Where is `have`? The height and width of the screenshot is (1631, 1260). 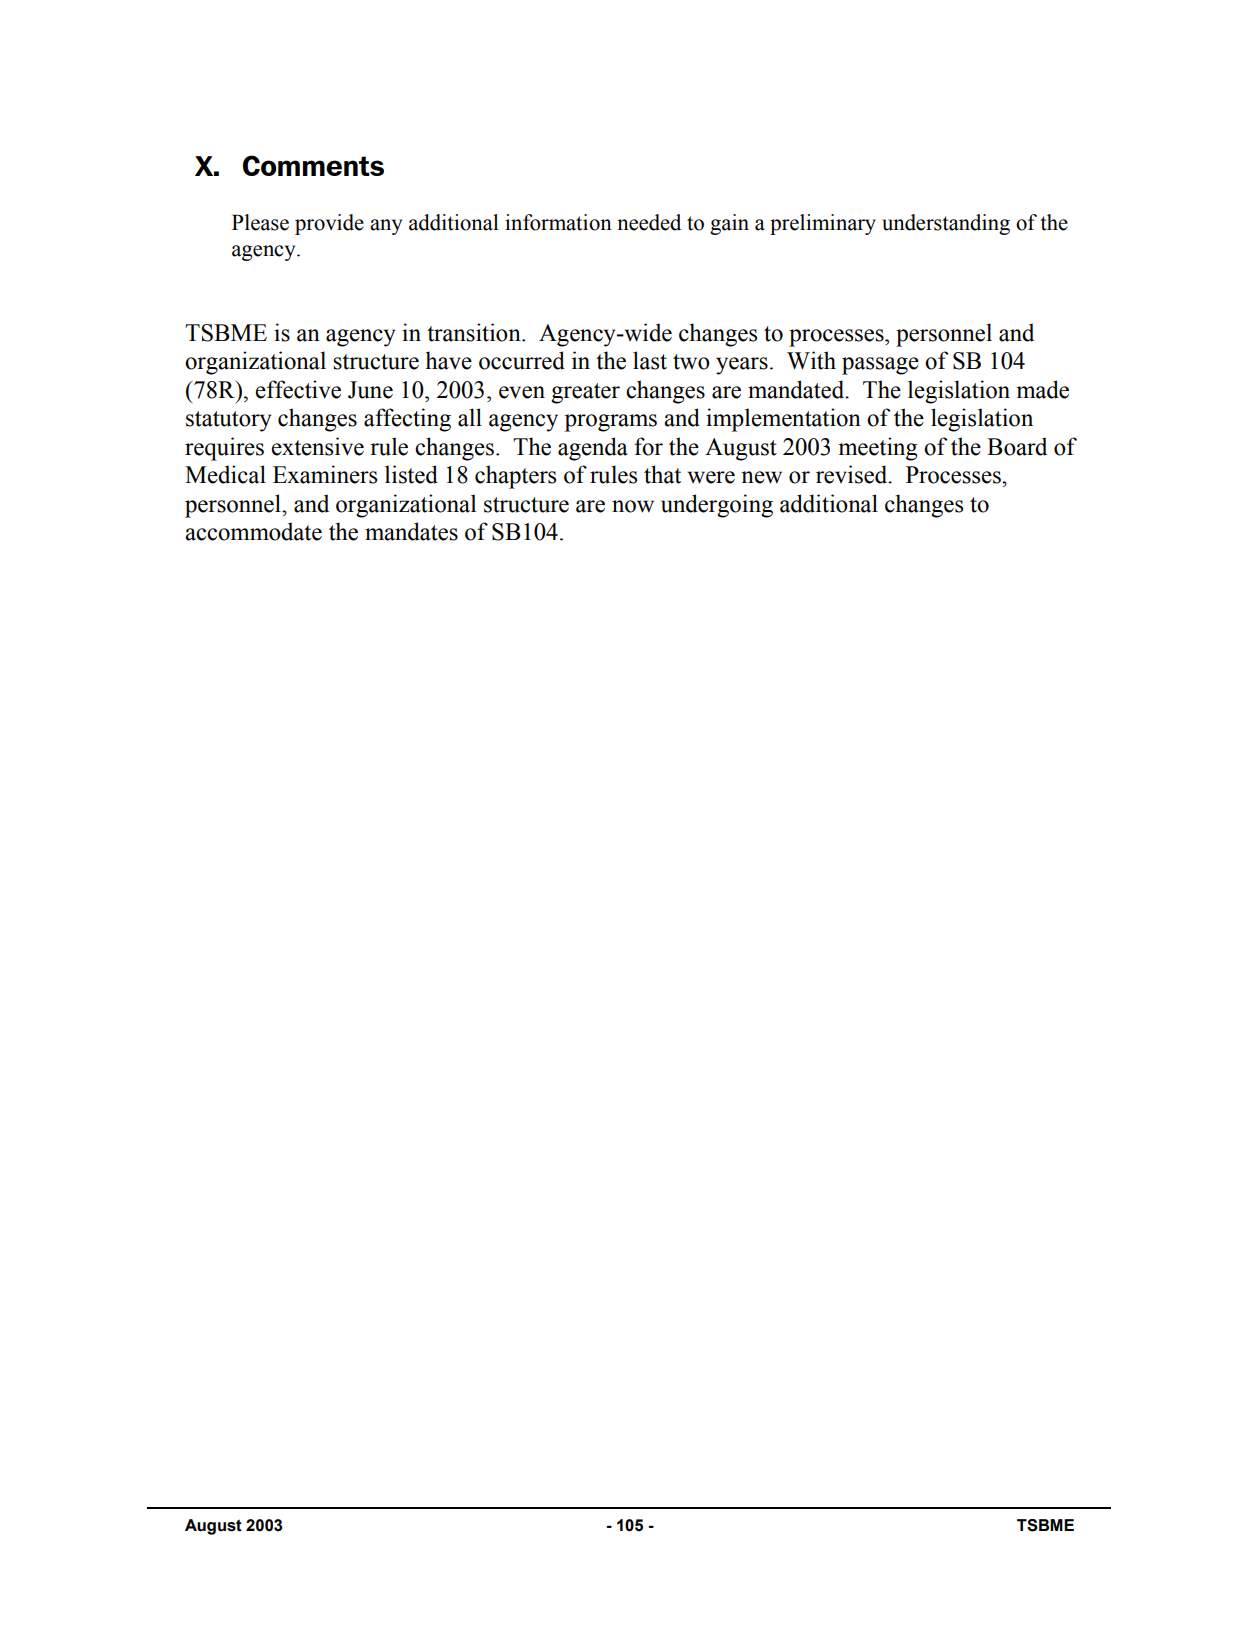 have is located at coordinates (449, 360).
